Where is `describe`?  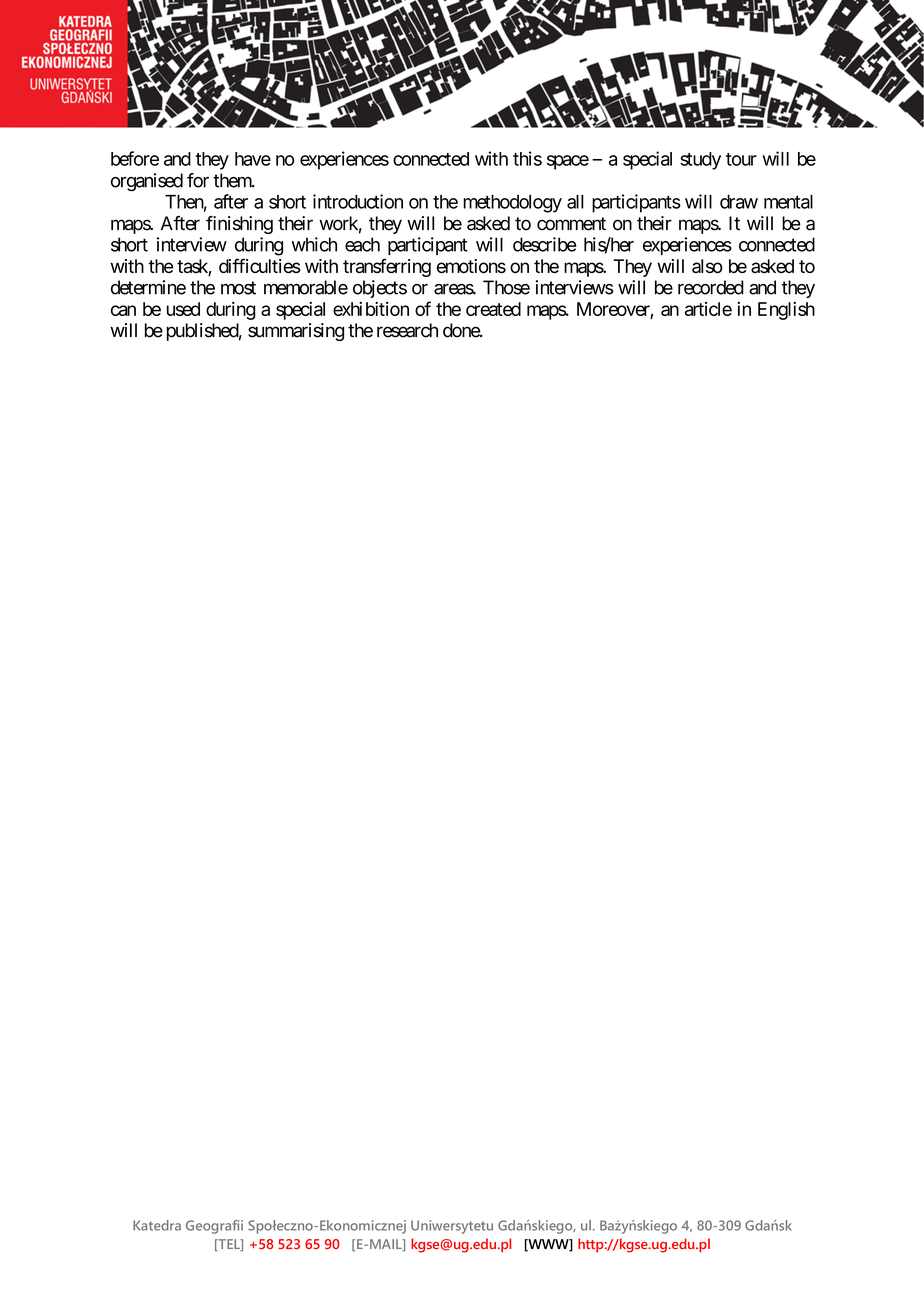
describe is located at coordinates (545, 244).
